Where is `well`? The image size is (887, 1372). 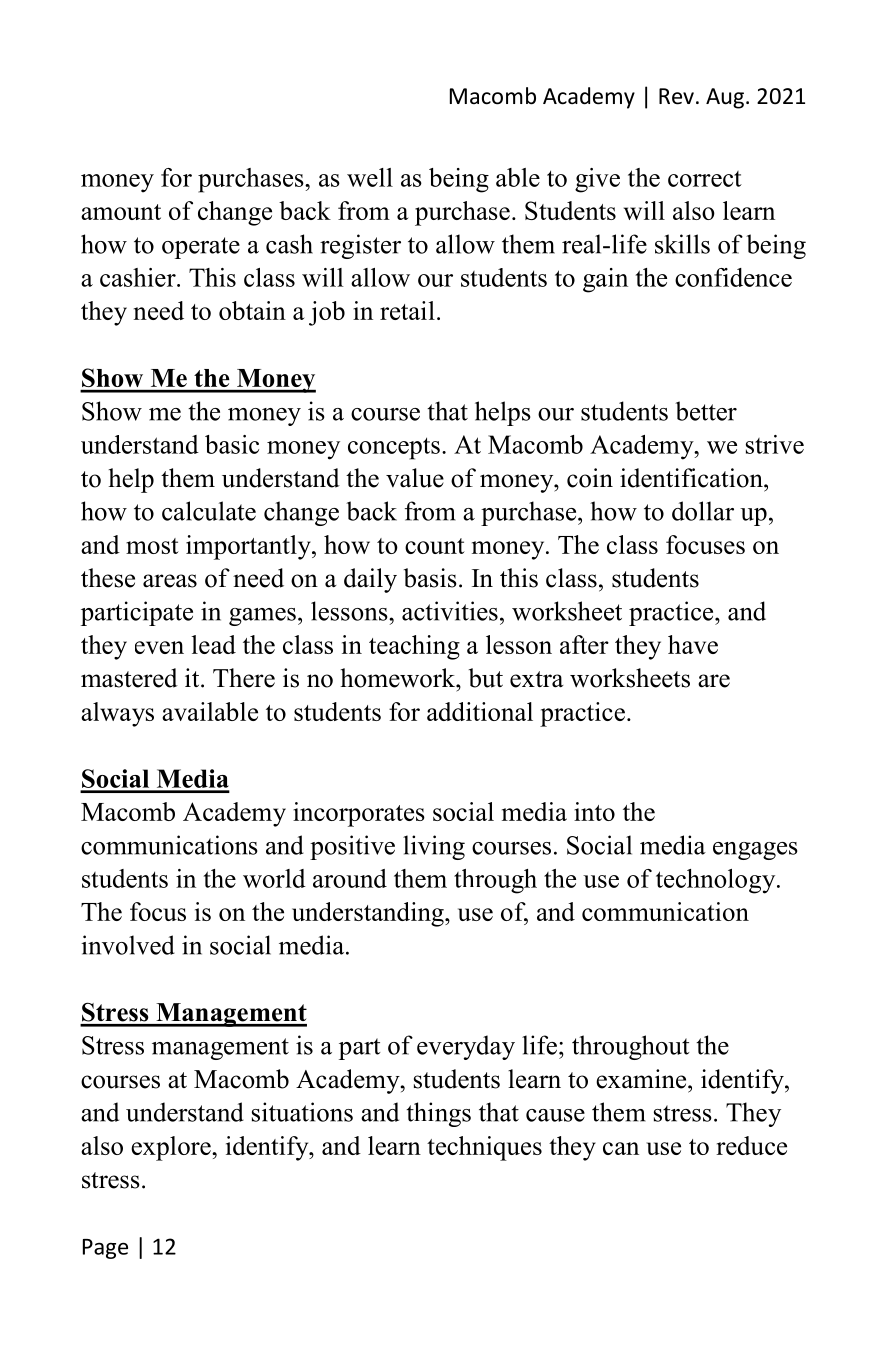
well is located at coordinates (370, 177).
